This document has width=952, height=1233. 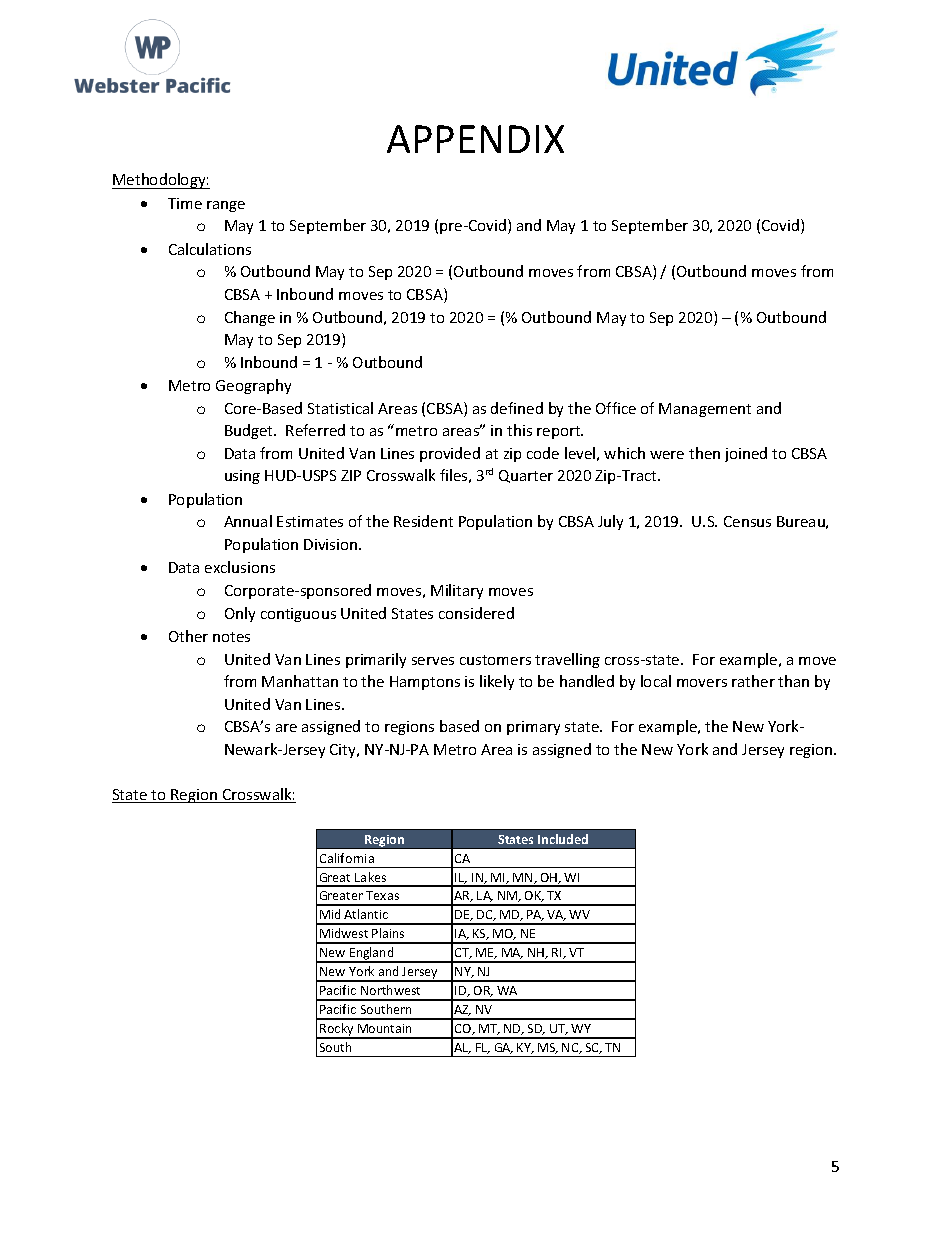 I want to click on Geography, so click(x=253, y=386).
